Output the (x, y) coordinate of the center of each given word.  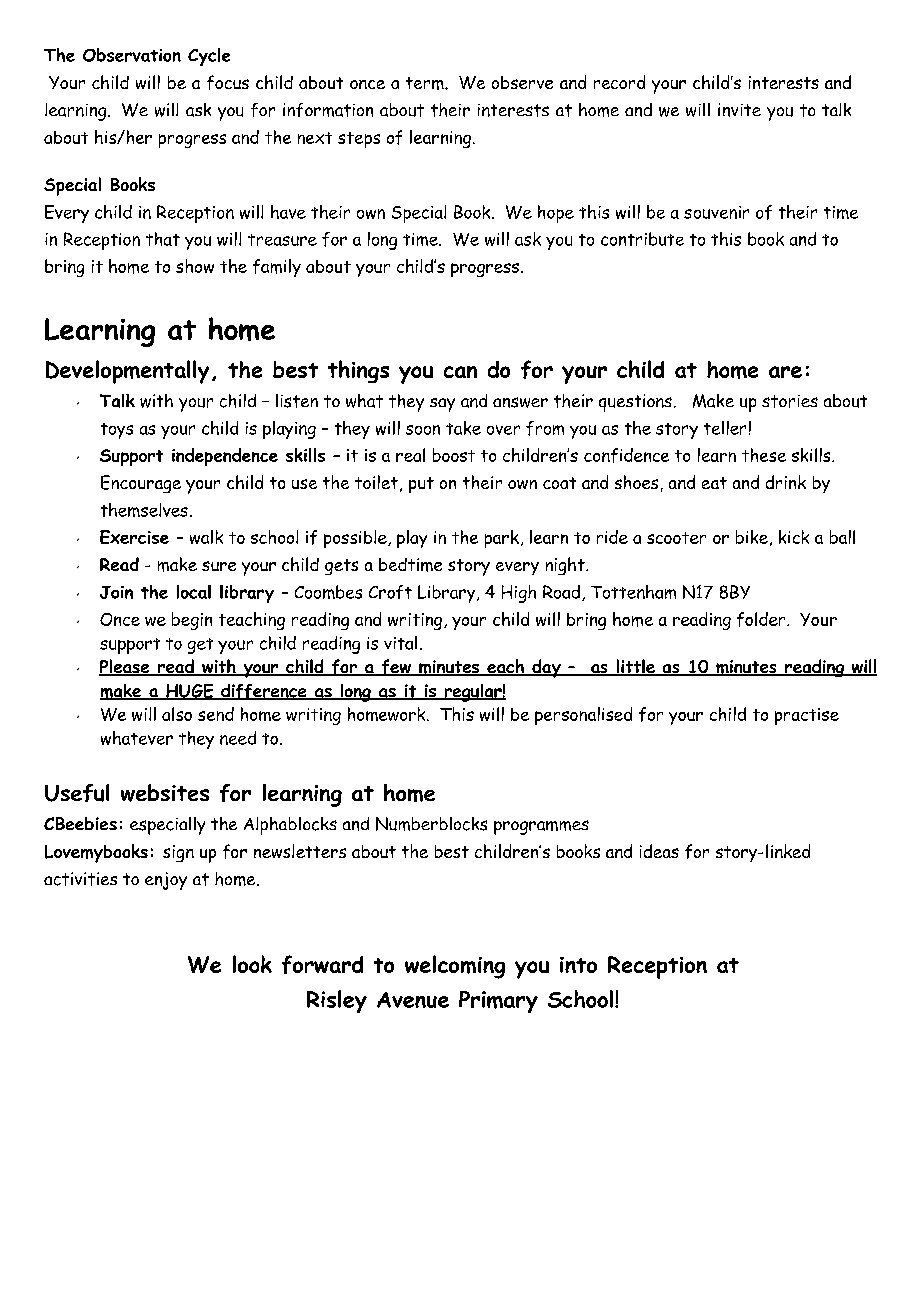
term (426, 83)
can (460, 372)
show (195, 266)
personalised (583, 716)
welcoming (455, 967)
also (177, 714)
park (502, 539)
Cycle (209, 57)
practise (807, 716)
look (252, 964)
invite (739, 110)
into (578, 965)
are (785, 372)
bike (752, 537)
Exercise (134, 537)
